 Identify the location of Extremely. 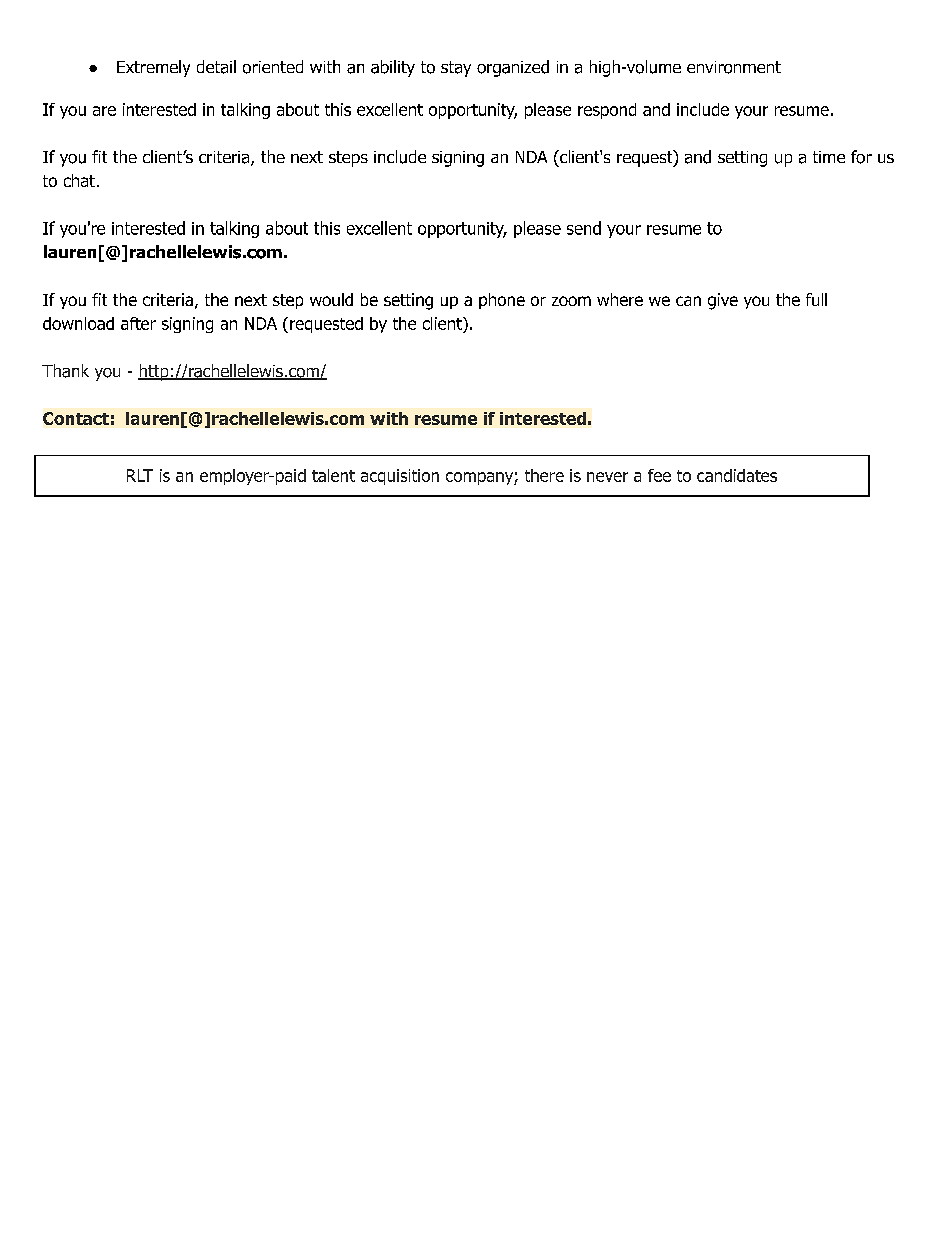
(153, 68).
